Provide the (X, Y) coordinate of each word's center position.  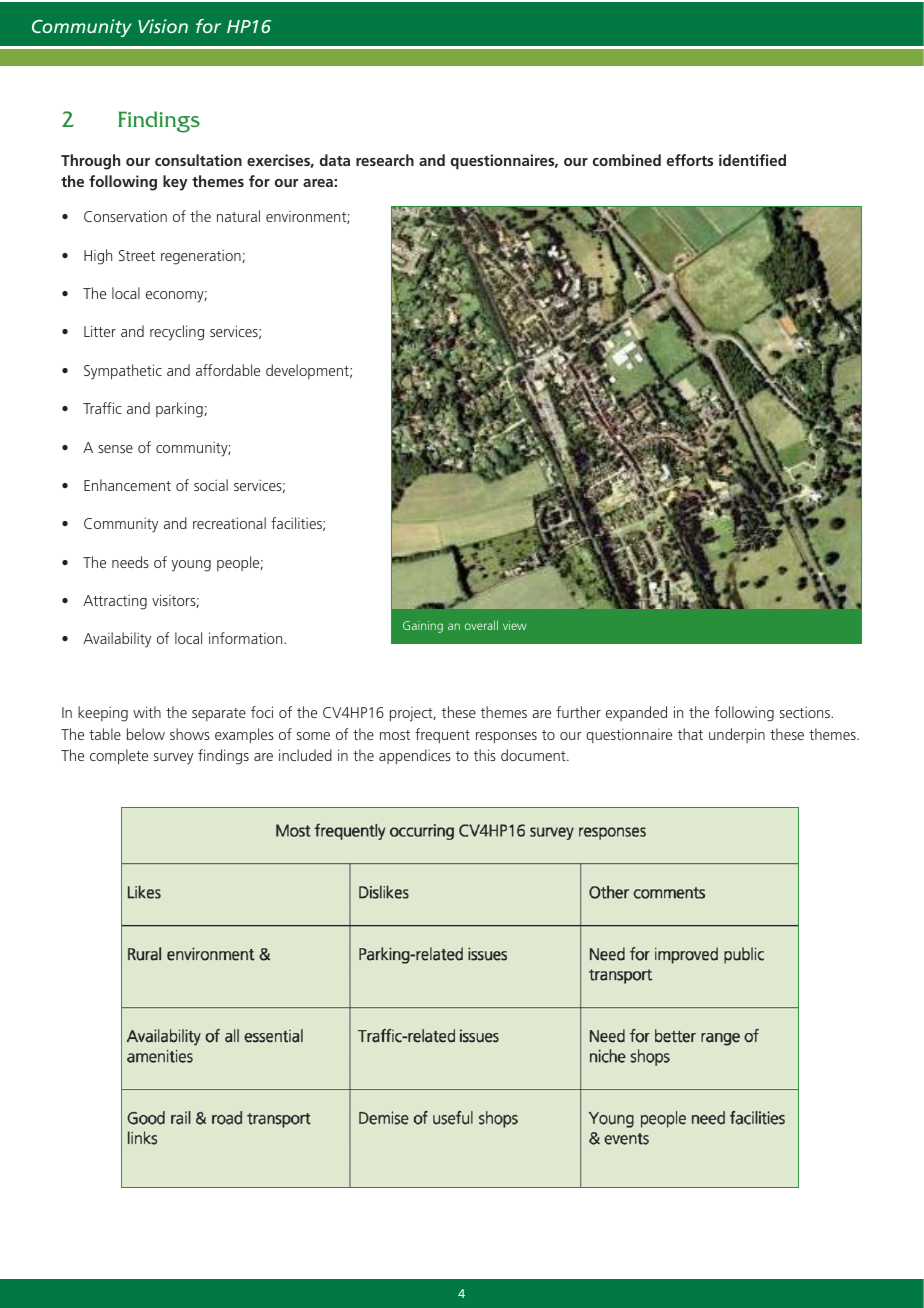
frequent (442, 735)
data (335, 160)
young (191, 566)
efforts (690, 160)
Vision (163, 26)
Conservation (125, 216)
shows (190, 734)
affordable (228, 370)
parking (180, 410)
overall (481, 625)
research (385, 160)
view (515, 625)
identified (752, 160)
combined (627, 160)
